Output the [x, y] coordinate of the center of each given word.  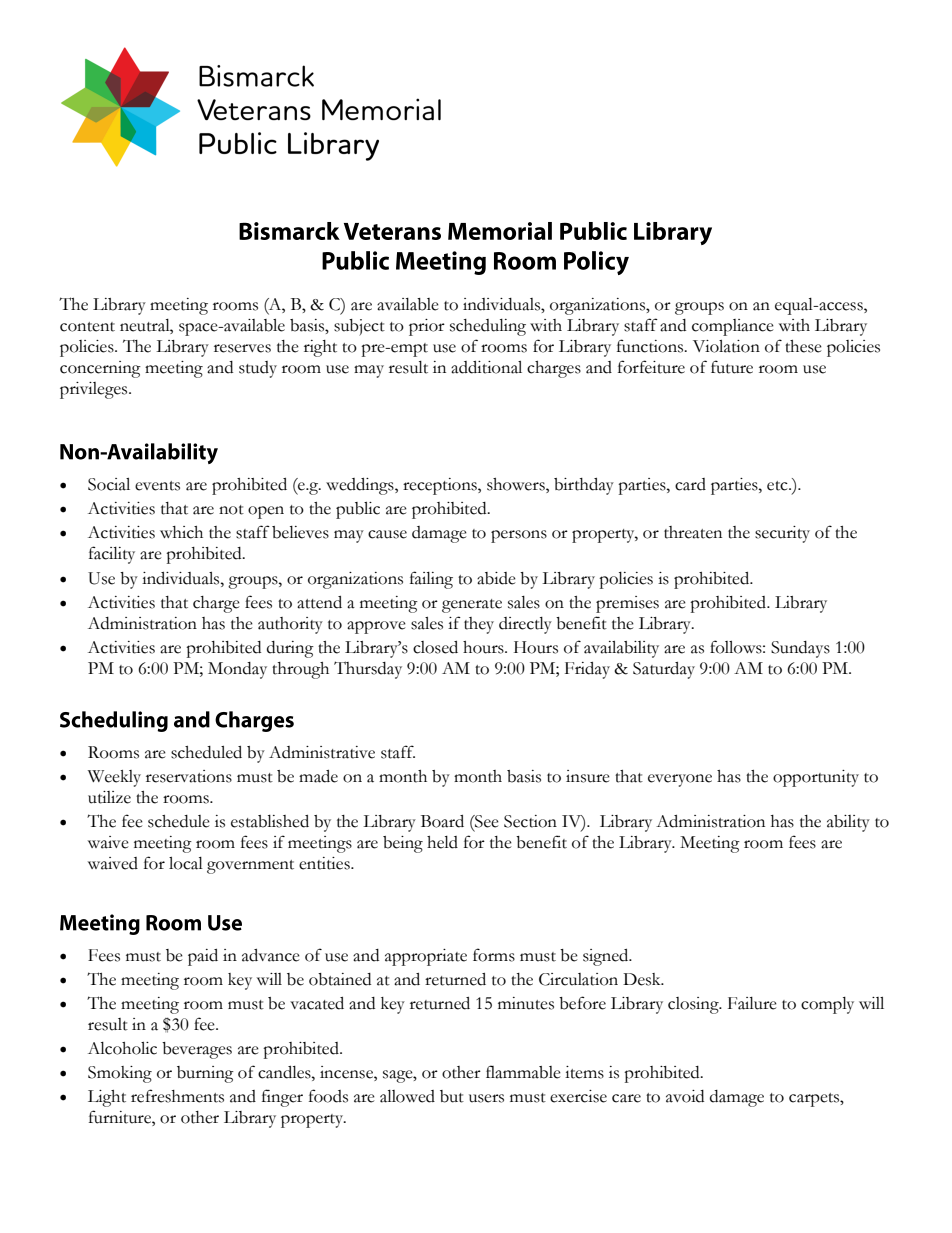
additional [486, 367]
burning [205, 1074]
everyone [680, 780]
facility [112, 555]
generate [472, 606]
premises [627, 604]
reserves [242, 348]
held [442, 842]
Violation [726, 346]
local [186, 863]
